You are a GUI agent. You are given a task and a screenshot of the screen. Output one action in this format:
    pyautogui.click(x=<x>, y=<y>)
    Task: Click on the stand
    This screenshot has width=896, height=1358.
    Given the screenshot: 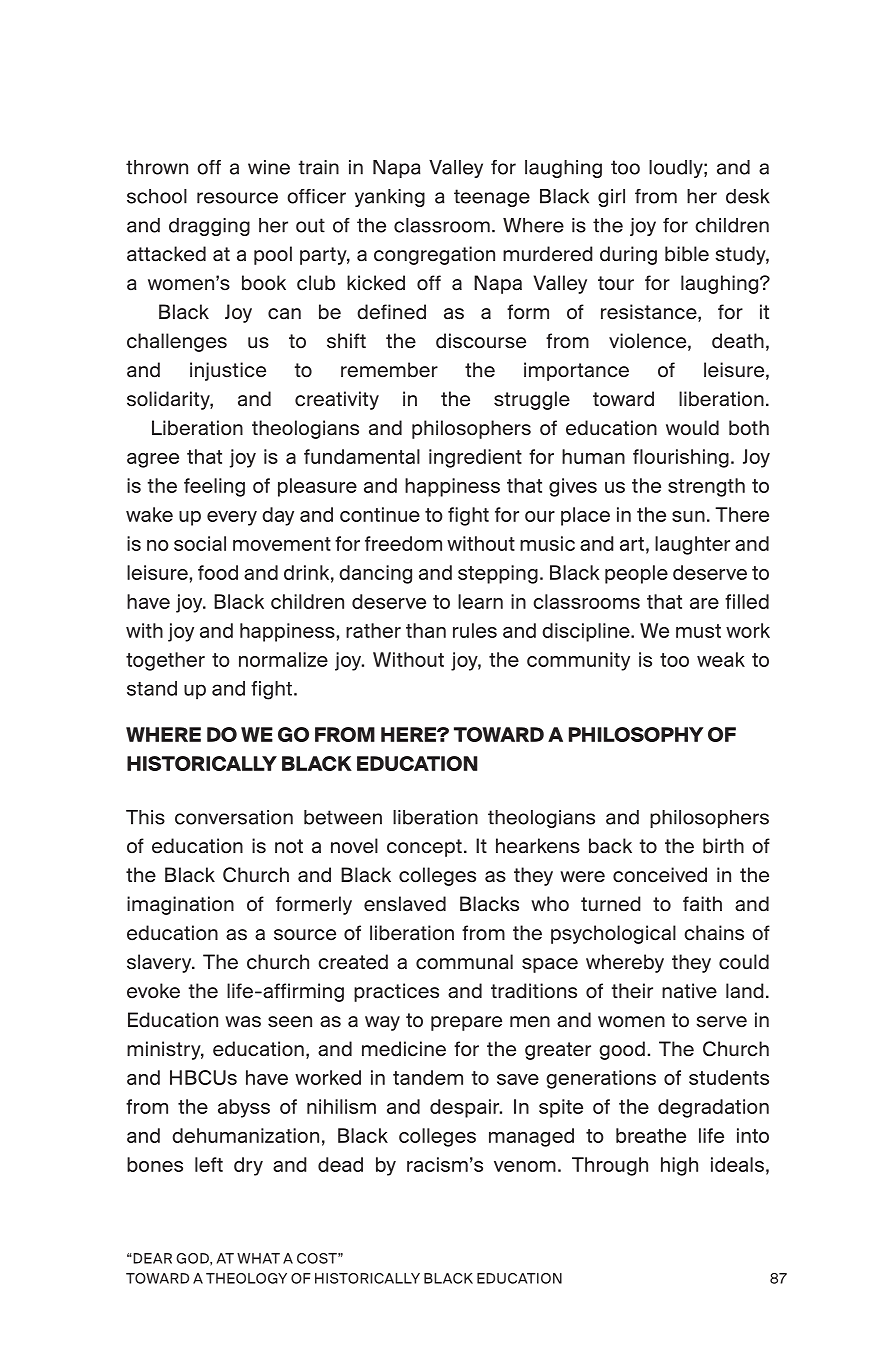 What is the action you would take?
    pyautogui.click(x=152, y=688)
